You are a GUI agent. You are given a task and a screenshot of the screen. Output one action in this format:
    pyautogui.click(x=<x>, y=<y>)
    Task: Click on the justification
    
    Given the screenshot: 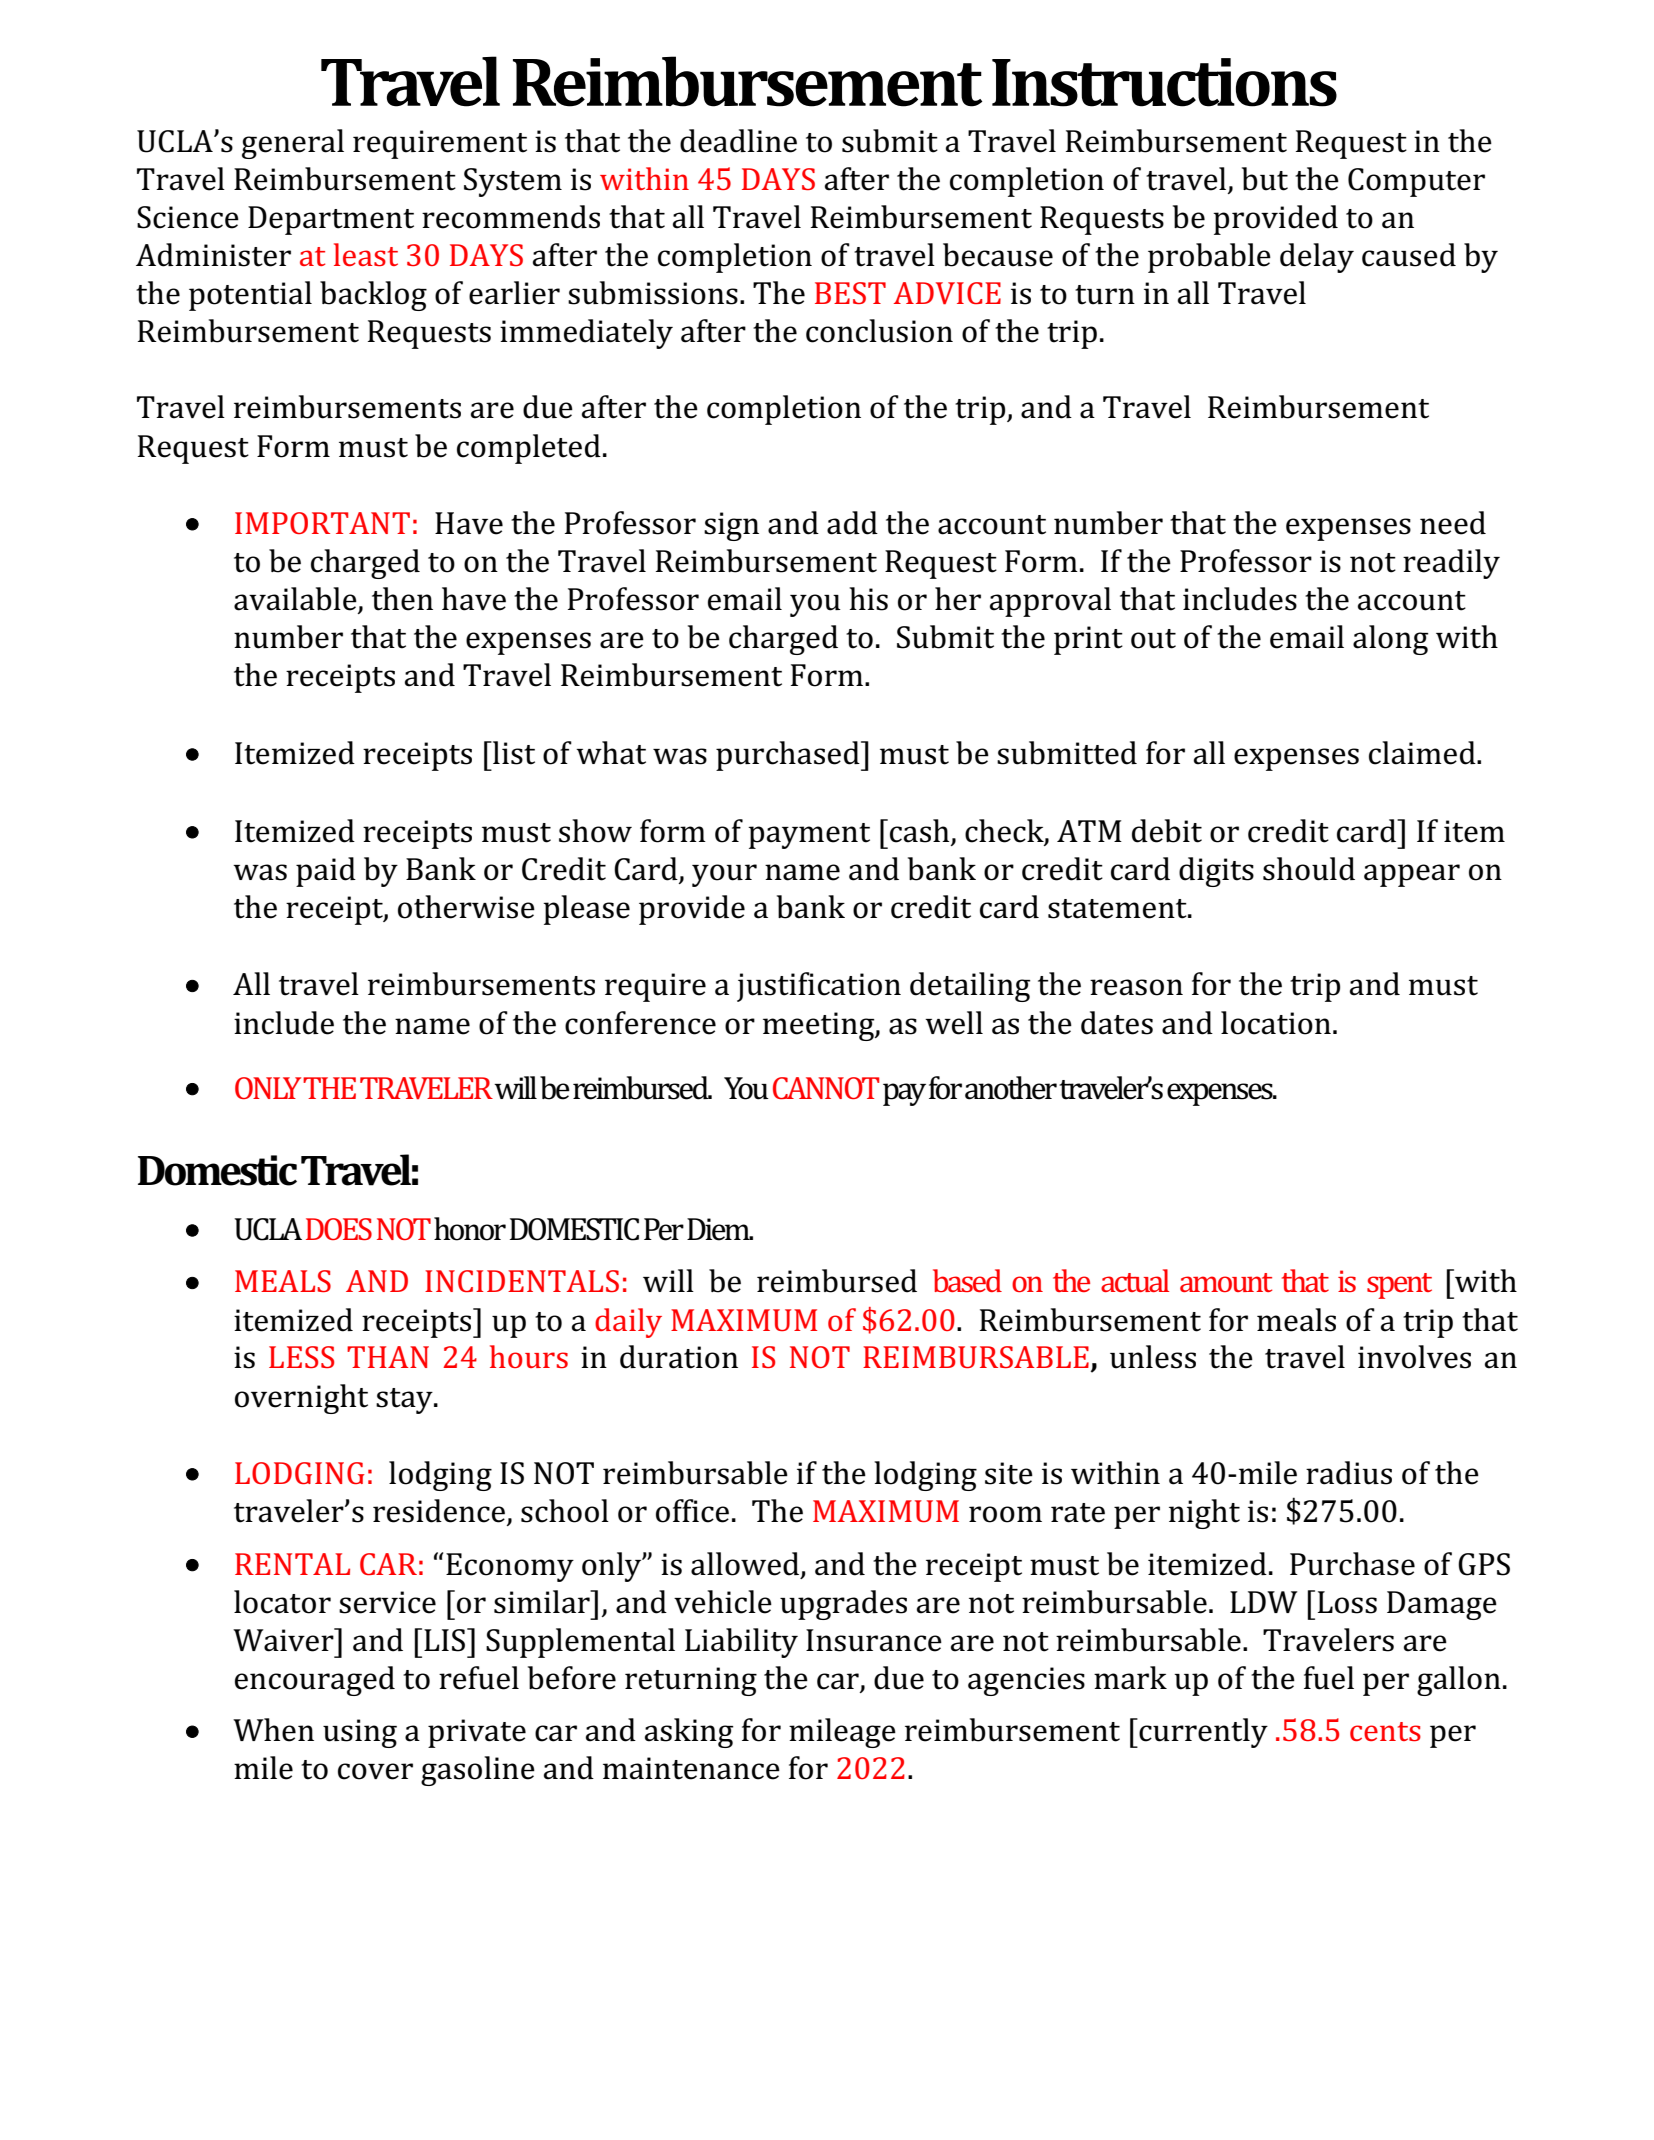 What is the action you would take?
    pyautogui.click(x=819, y=987)
